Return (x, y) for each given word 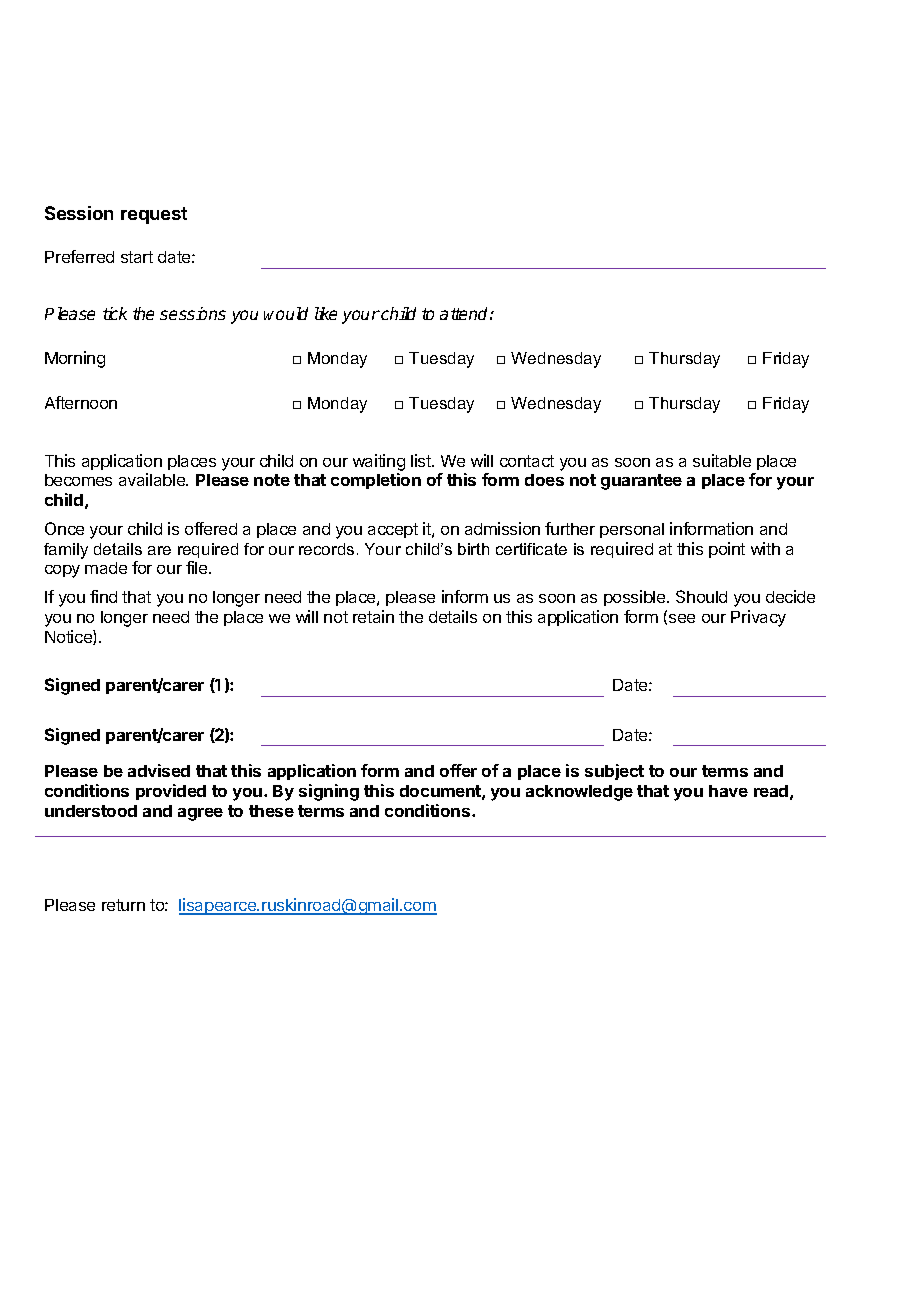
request (154, 215)
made (106, 568)
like (326, 313)
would (286, 313)
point (727, 550)
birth (473, 549)
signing (329, 792)
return (123, 905)
